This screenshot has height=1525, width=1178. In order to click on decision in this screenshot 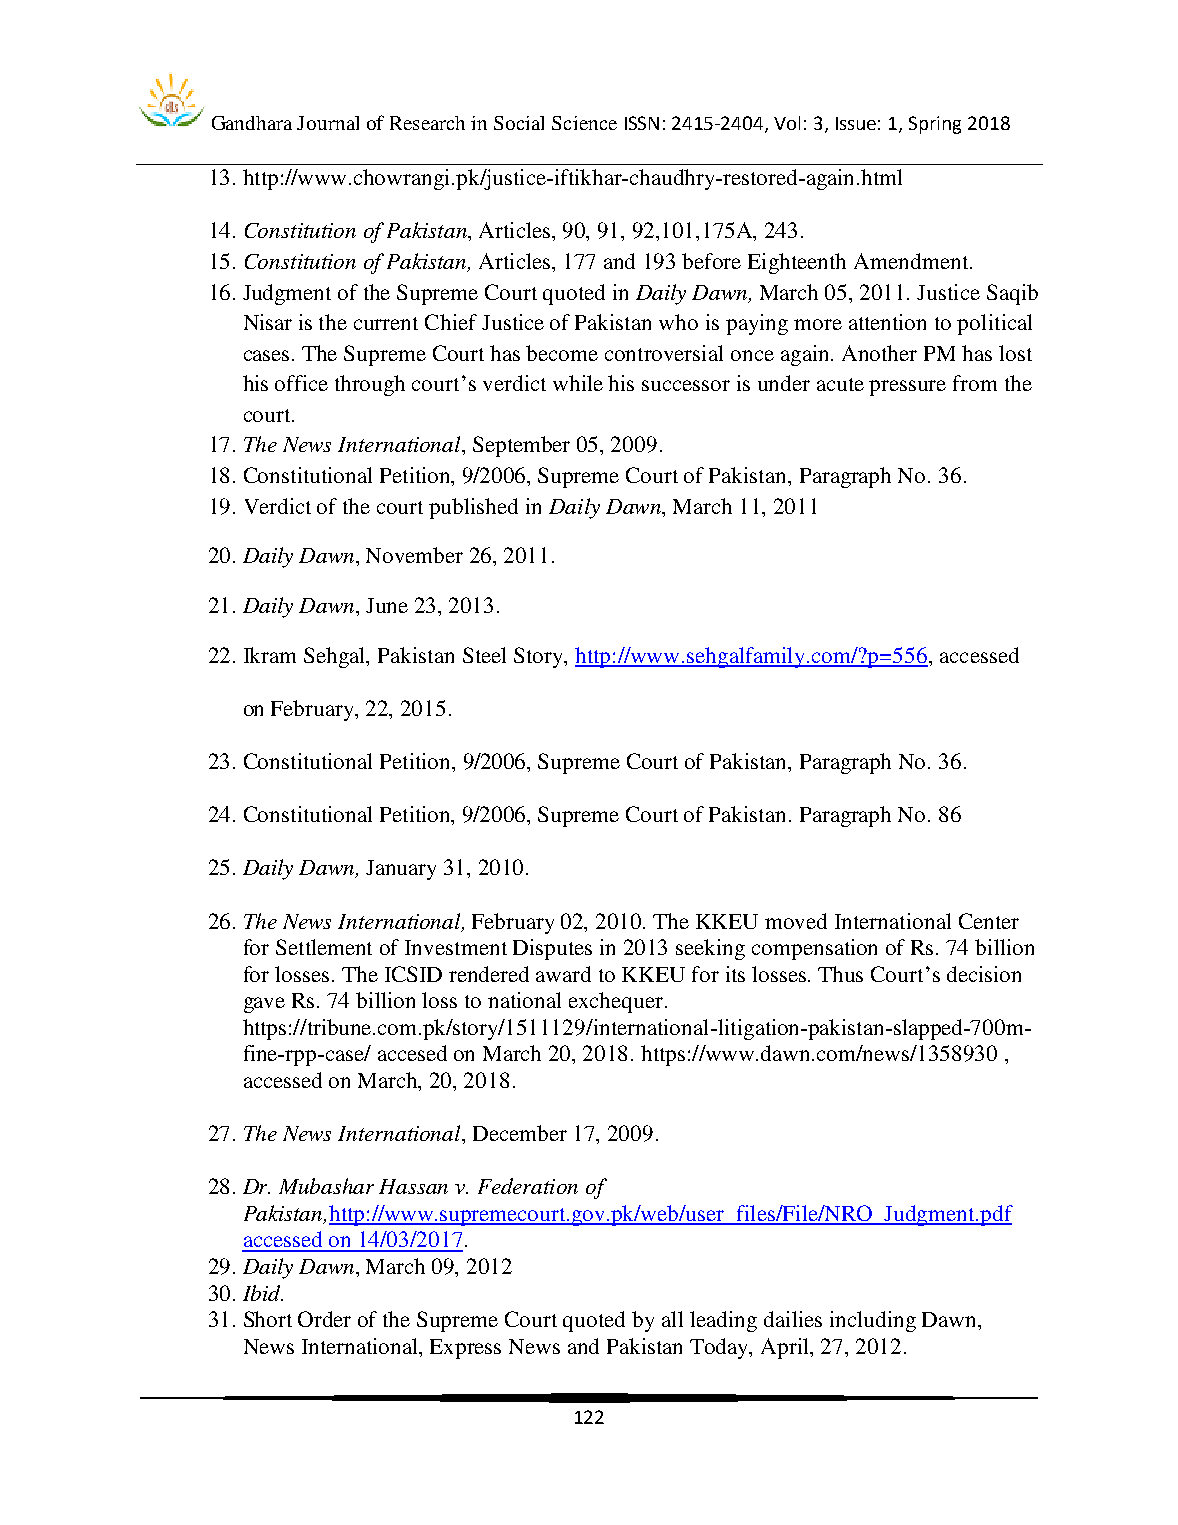, I will do `click(984, 974)`.
